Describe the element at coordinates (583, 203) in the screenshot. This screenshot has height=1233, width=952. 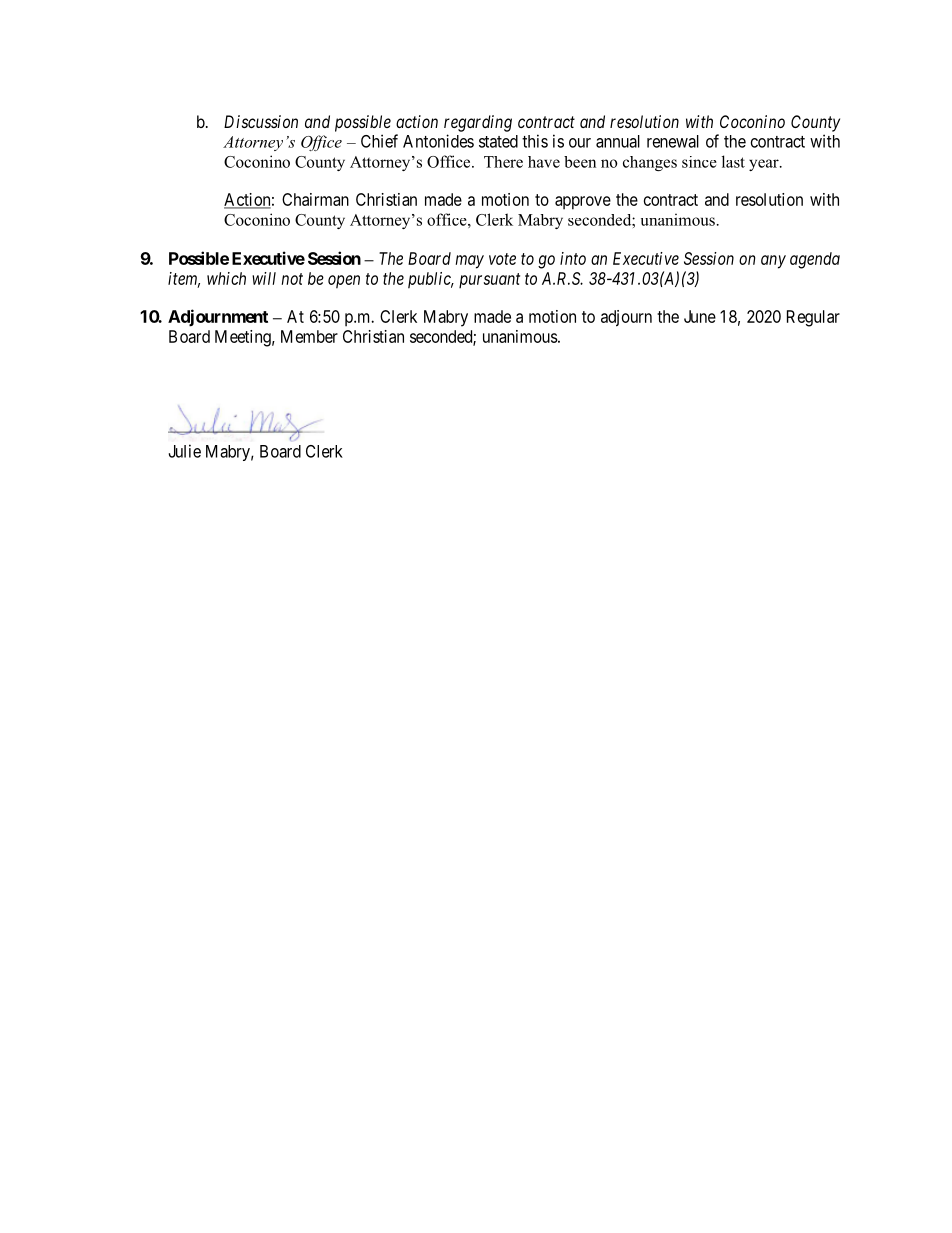
I see `approve` at that location.
